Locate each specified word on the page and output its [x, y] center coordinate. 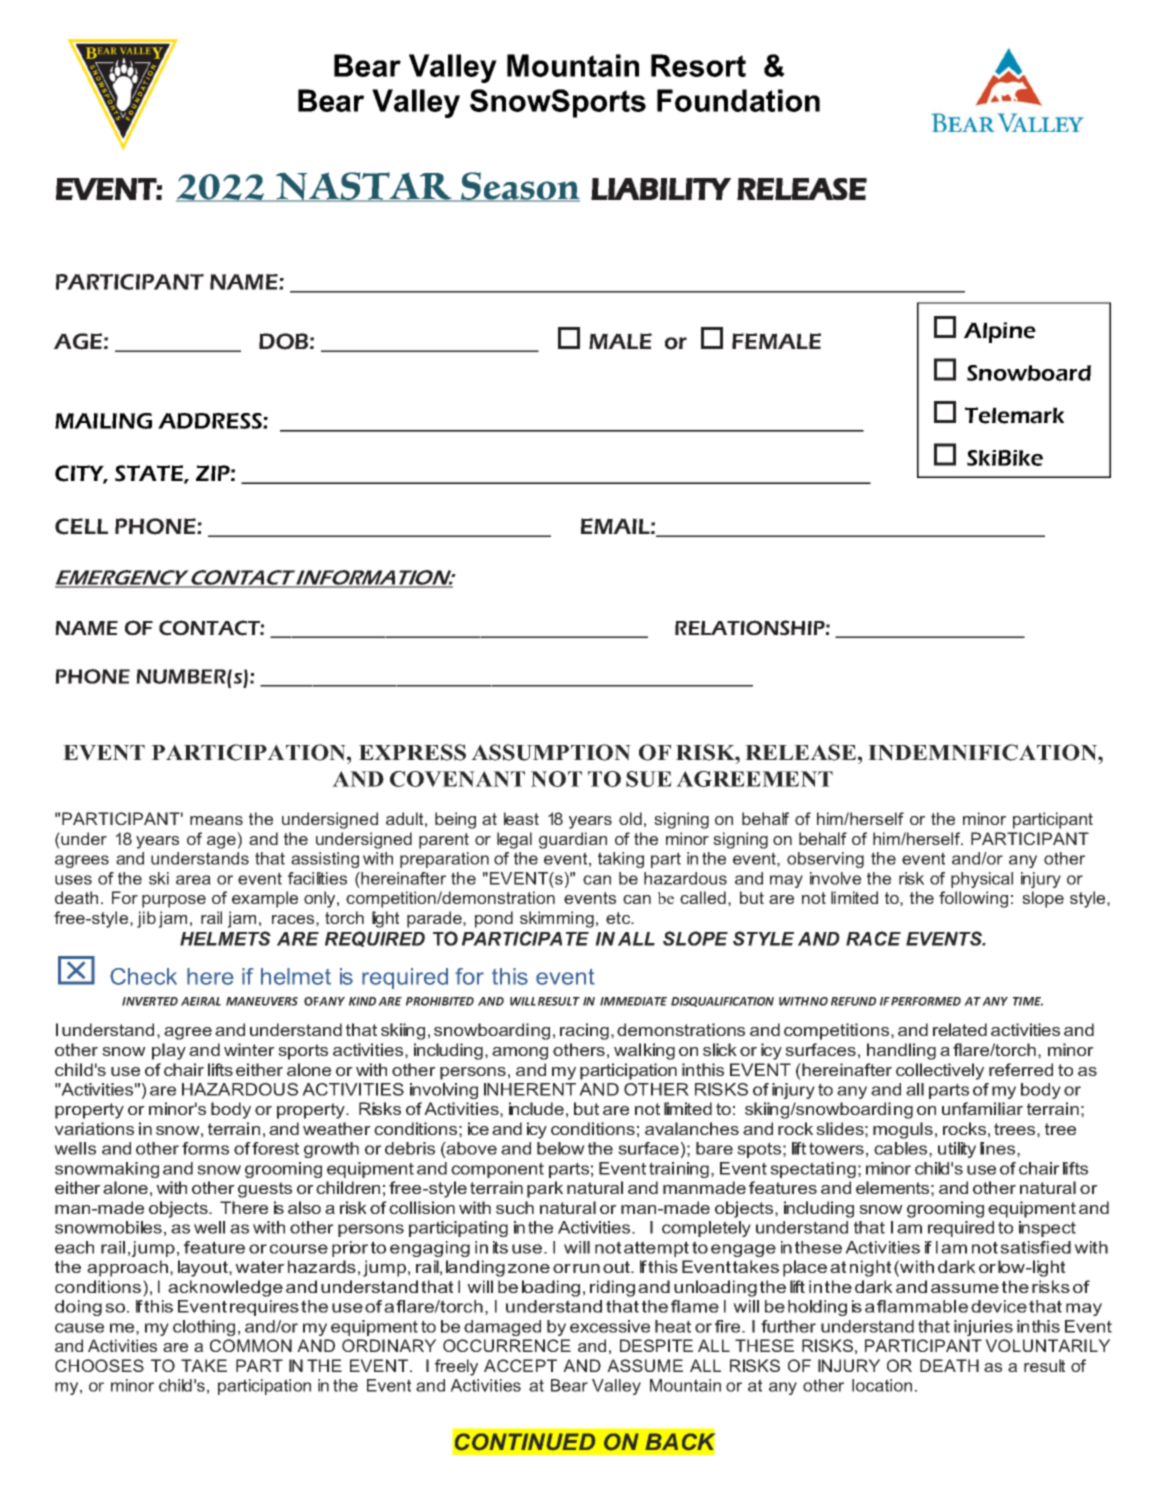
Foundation [738, 100]
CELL [81, 526]
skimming [557, 919]
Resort [698, 65]
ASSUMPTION [551, 752]
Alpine [1000, 332]
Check [143, 976]
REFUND [853, 1001]
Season [519, 187]
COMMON [251, 1345]
